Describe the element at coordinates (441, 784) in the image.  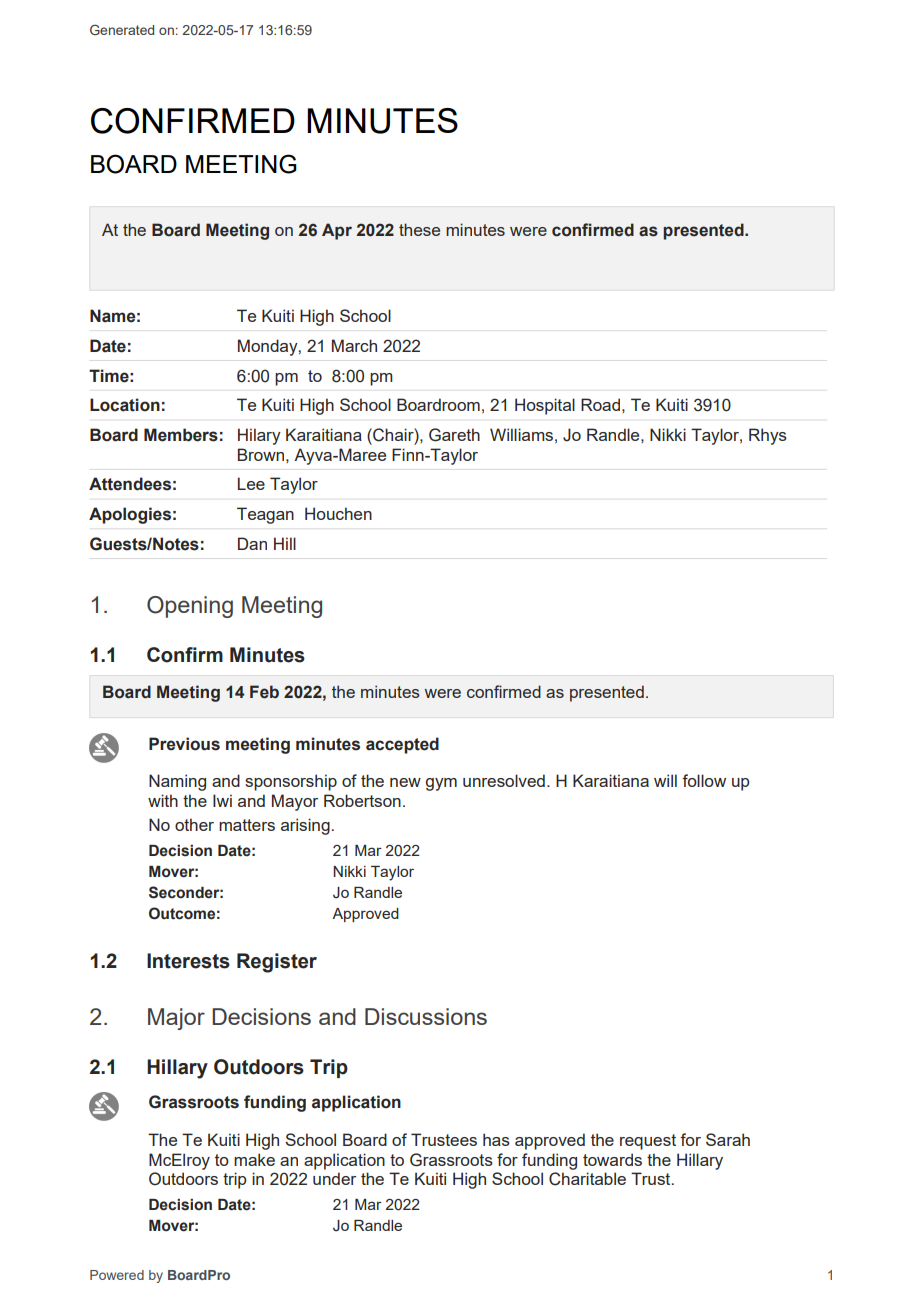
I see `gym` at that location.
